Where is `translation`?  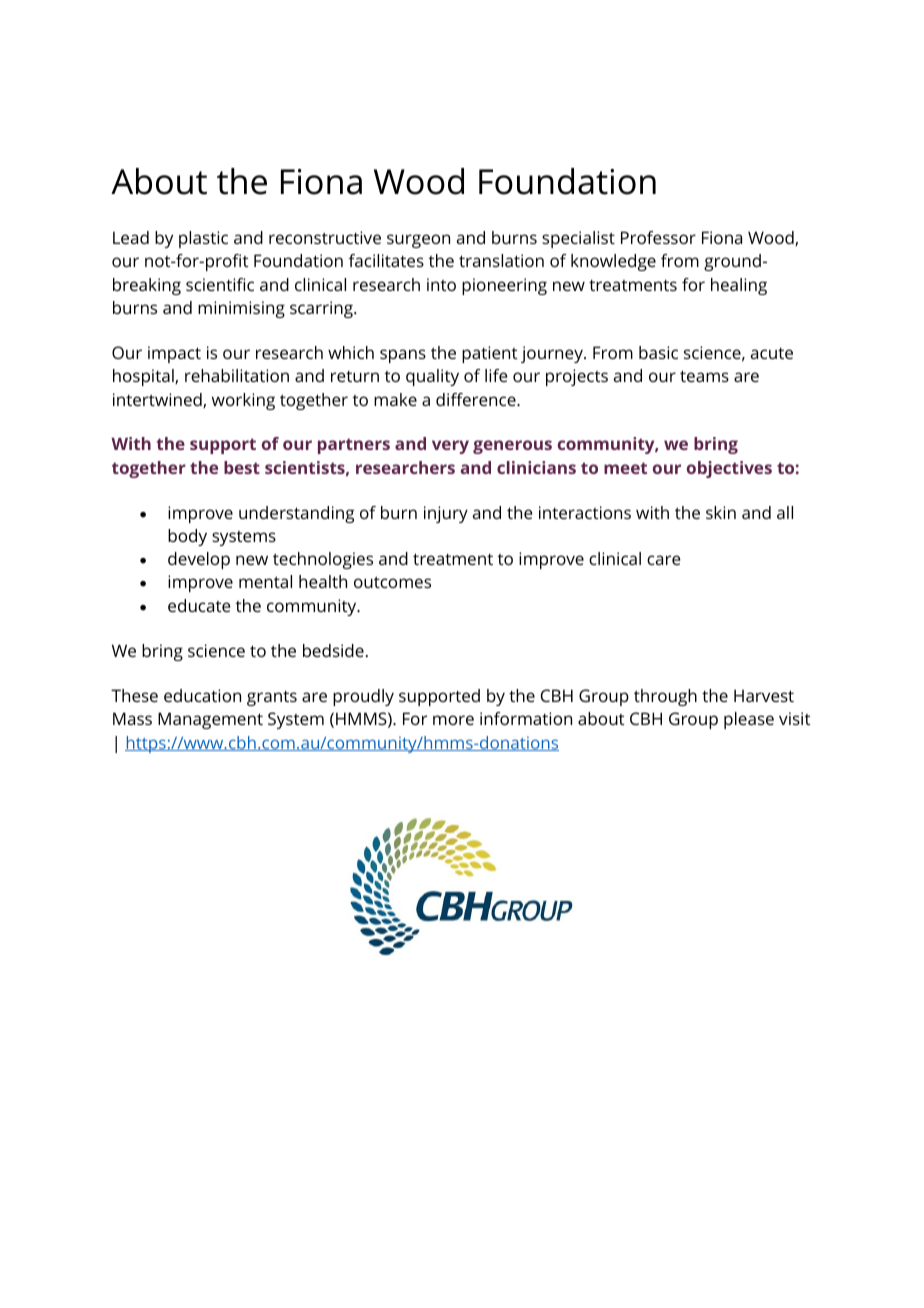 translation is located at coordinates (501, 260).
